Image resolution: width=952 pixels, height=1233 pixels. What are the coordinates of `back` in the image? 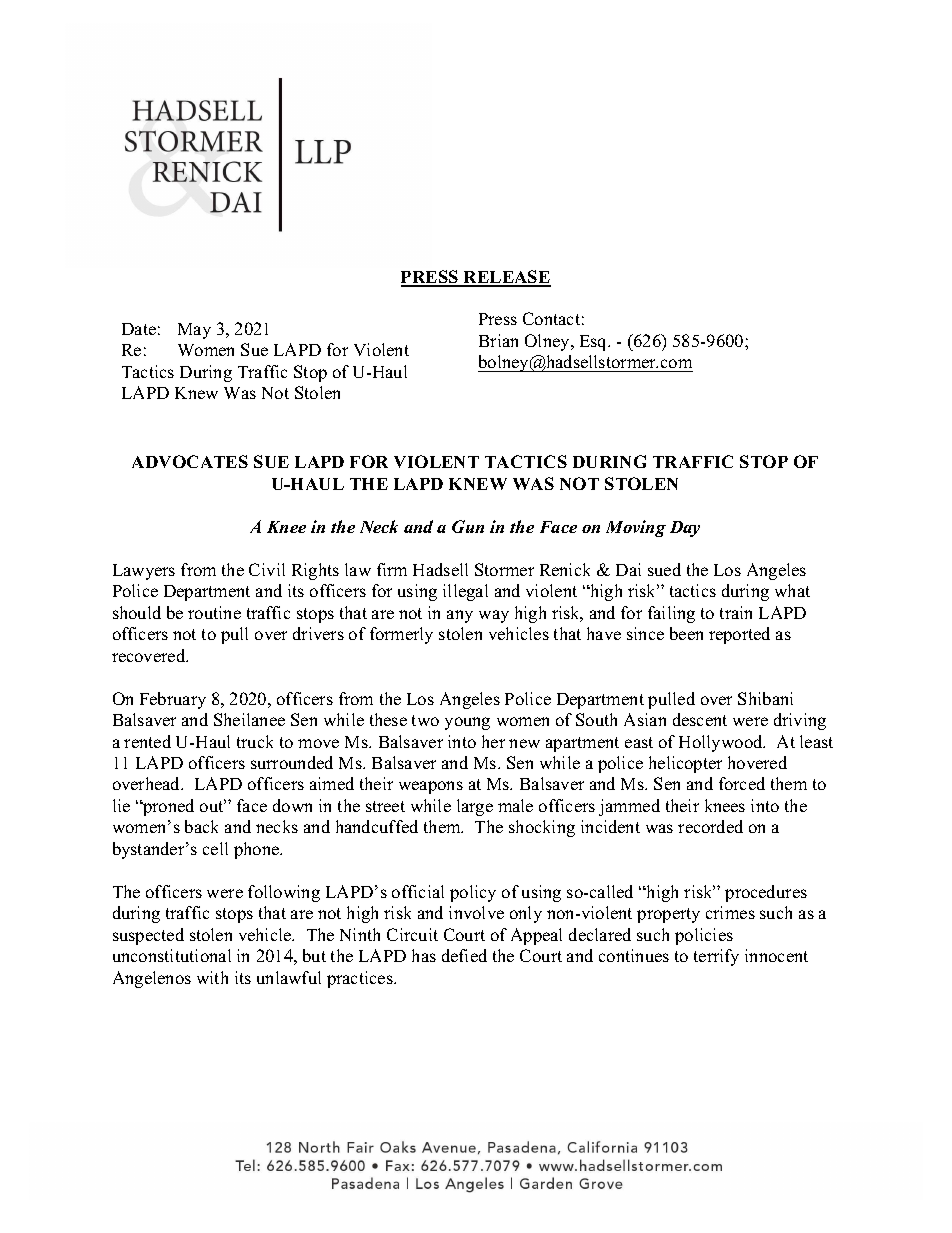 It's located at (201, 826).
